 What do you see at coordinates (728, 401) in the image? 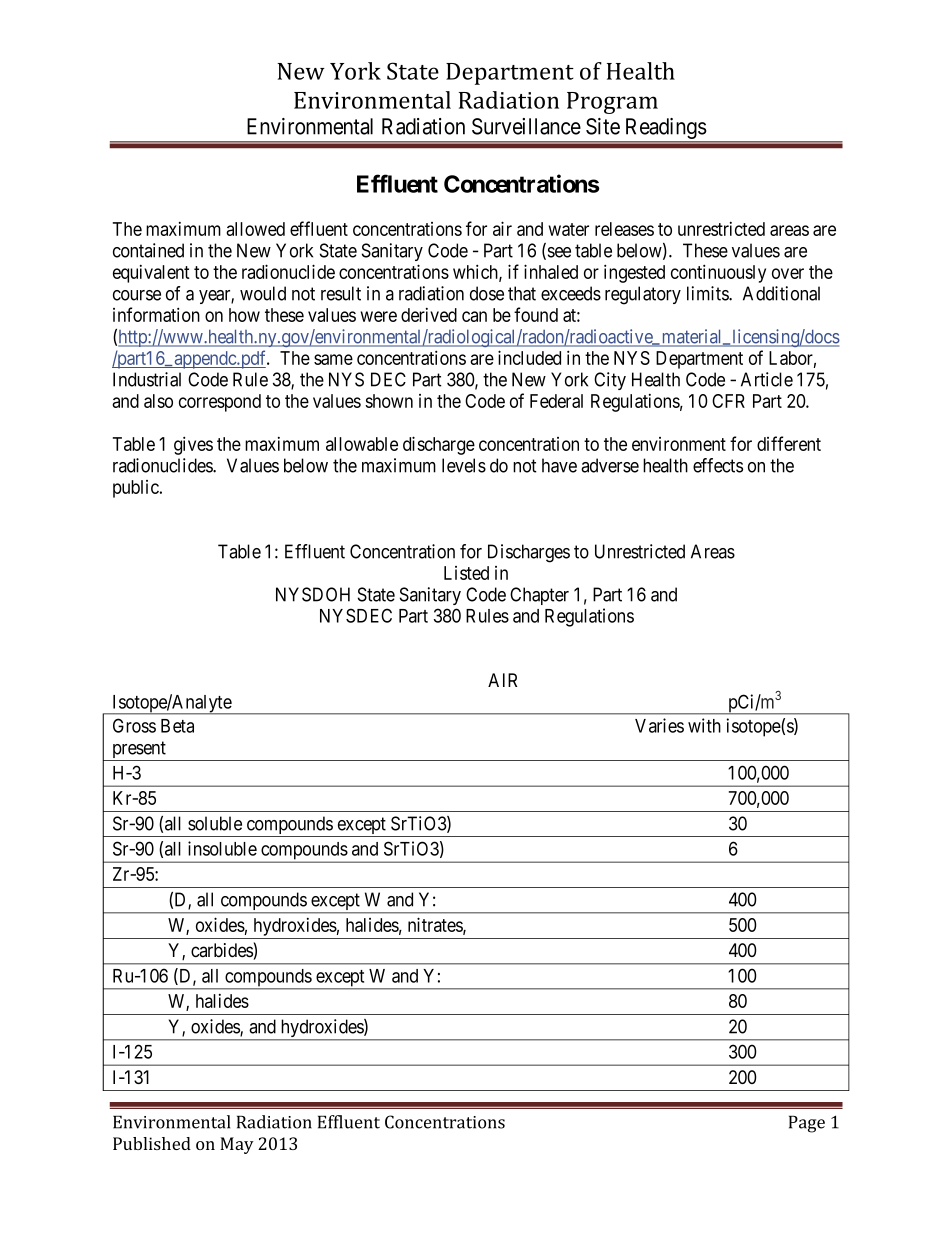
I see `CFR` at bounding box center [728, 401].
